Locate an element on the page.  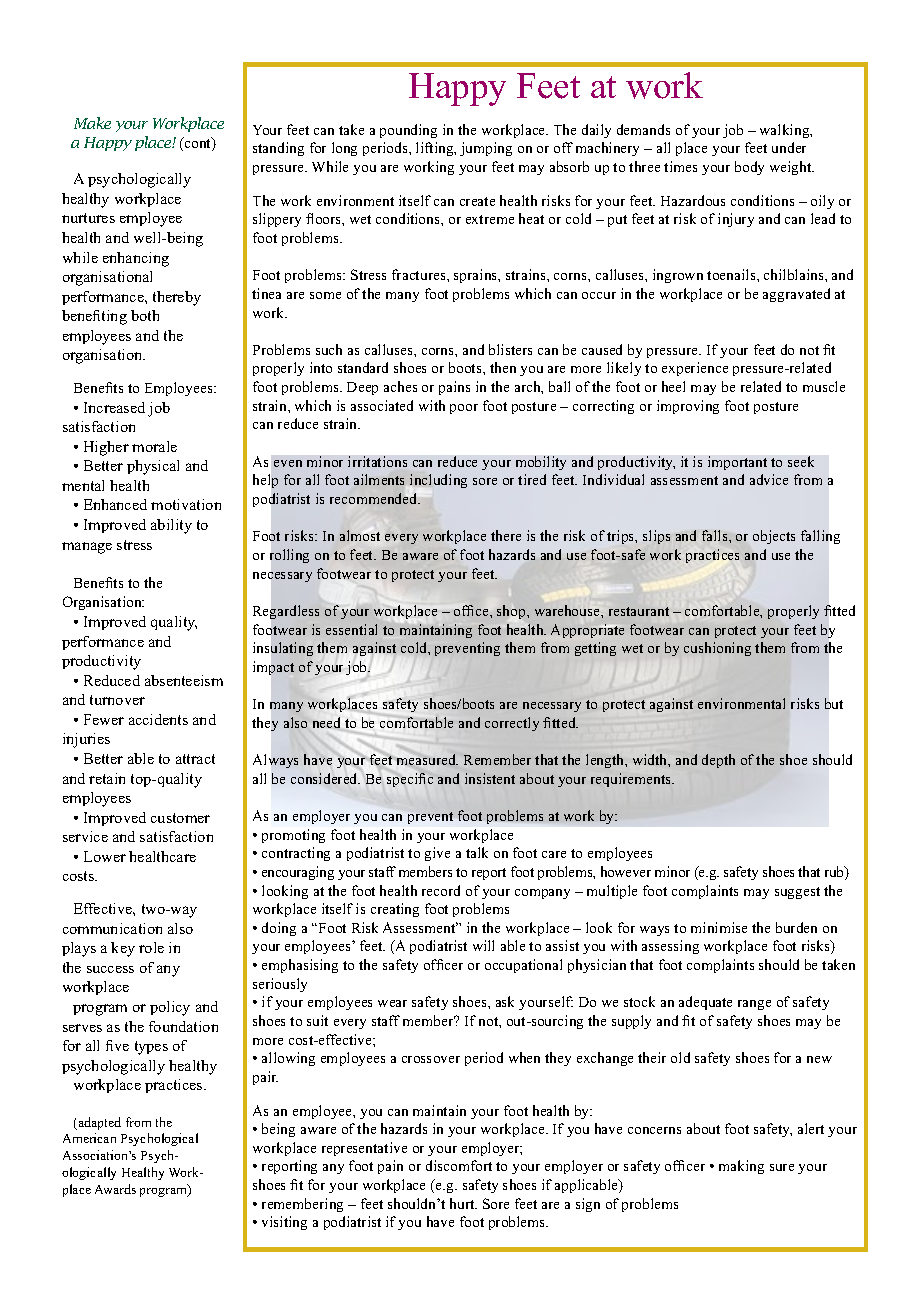
body is located at coordinates (749, 168).
